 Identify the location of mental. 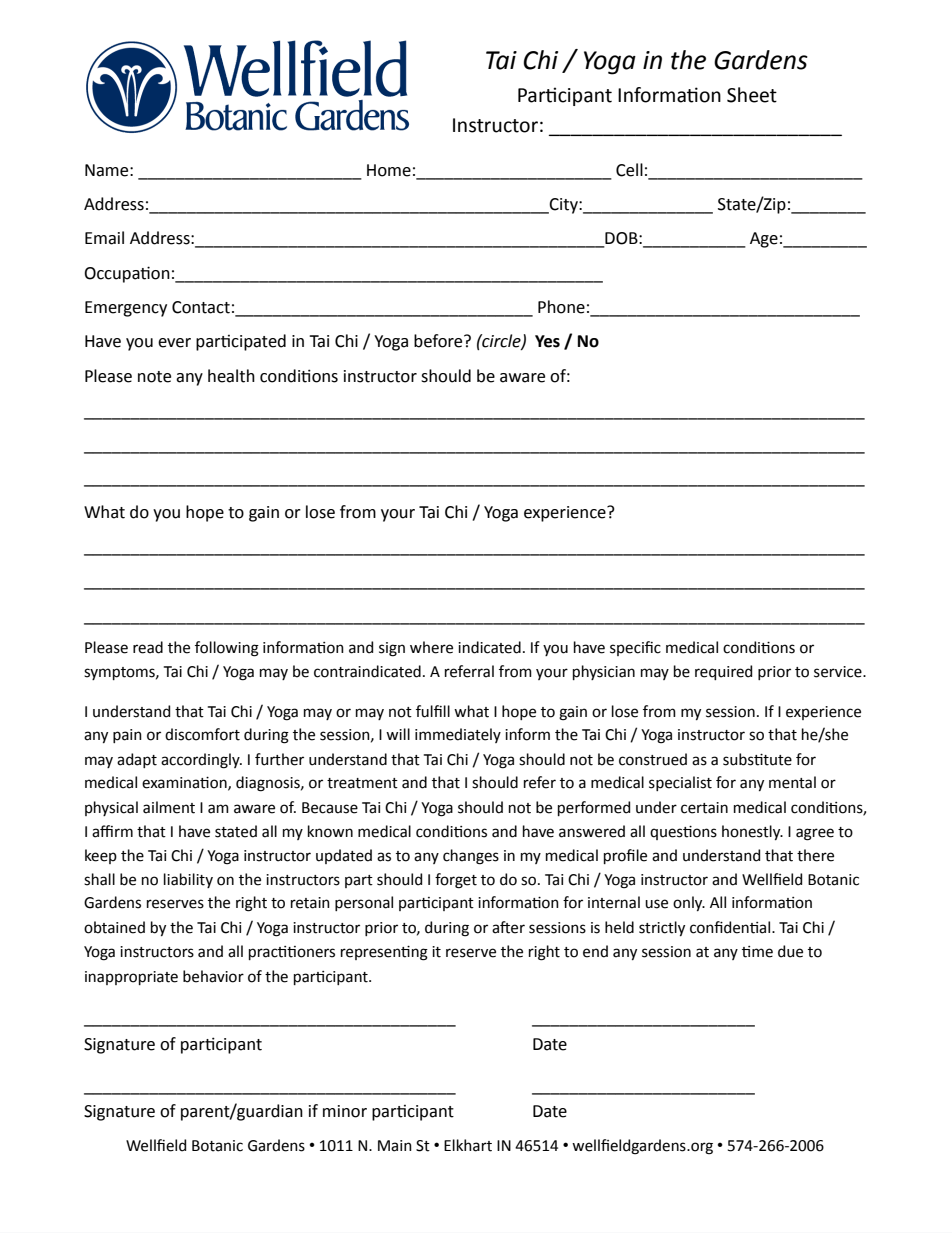
(792, 782).
